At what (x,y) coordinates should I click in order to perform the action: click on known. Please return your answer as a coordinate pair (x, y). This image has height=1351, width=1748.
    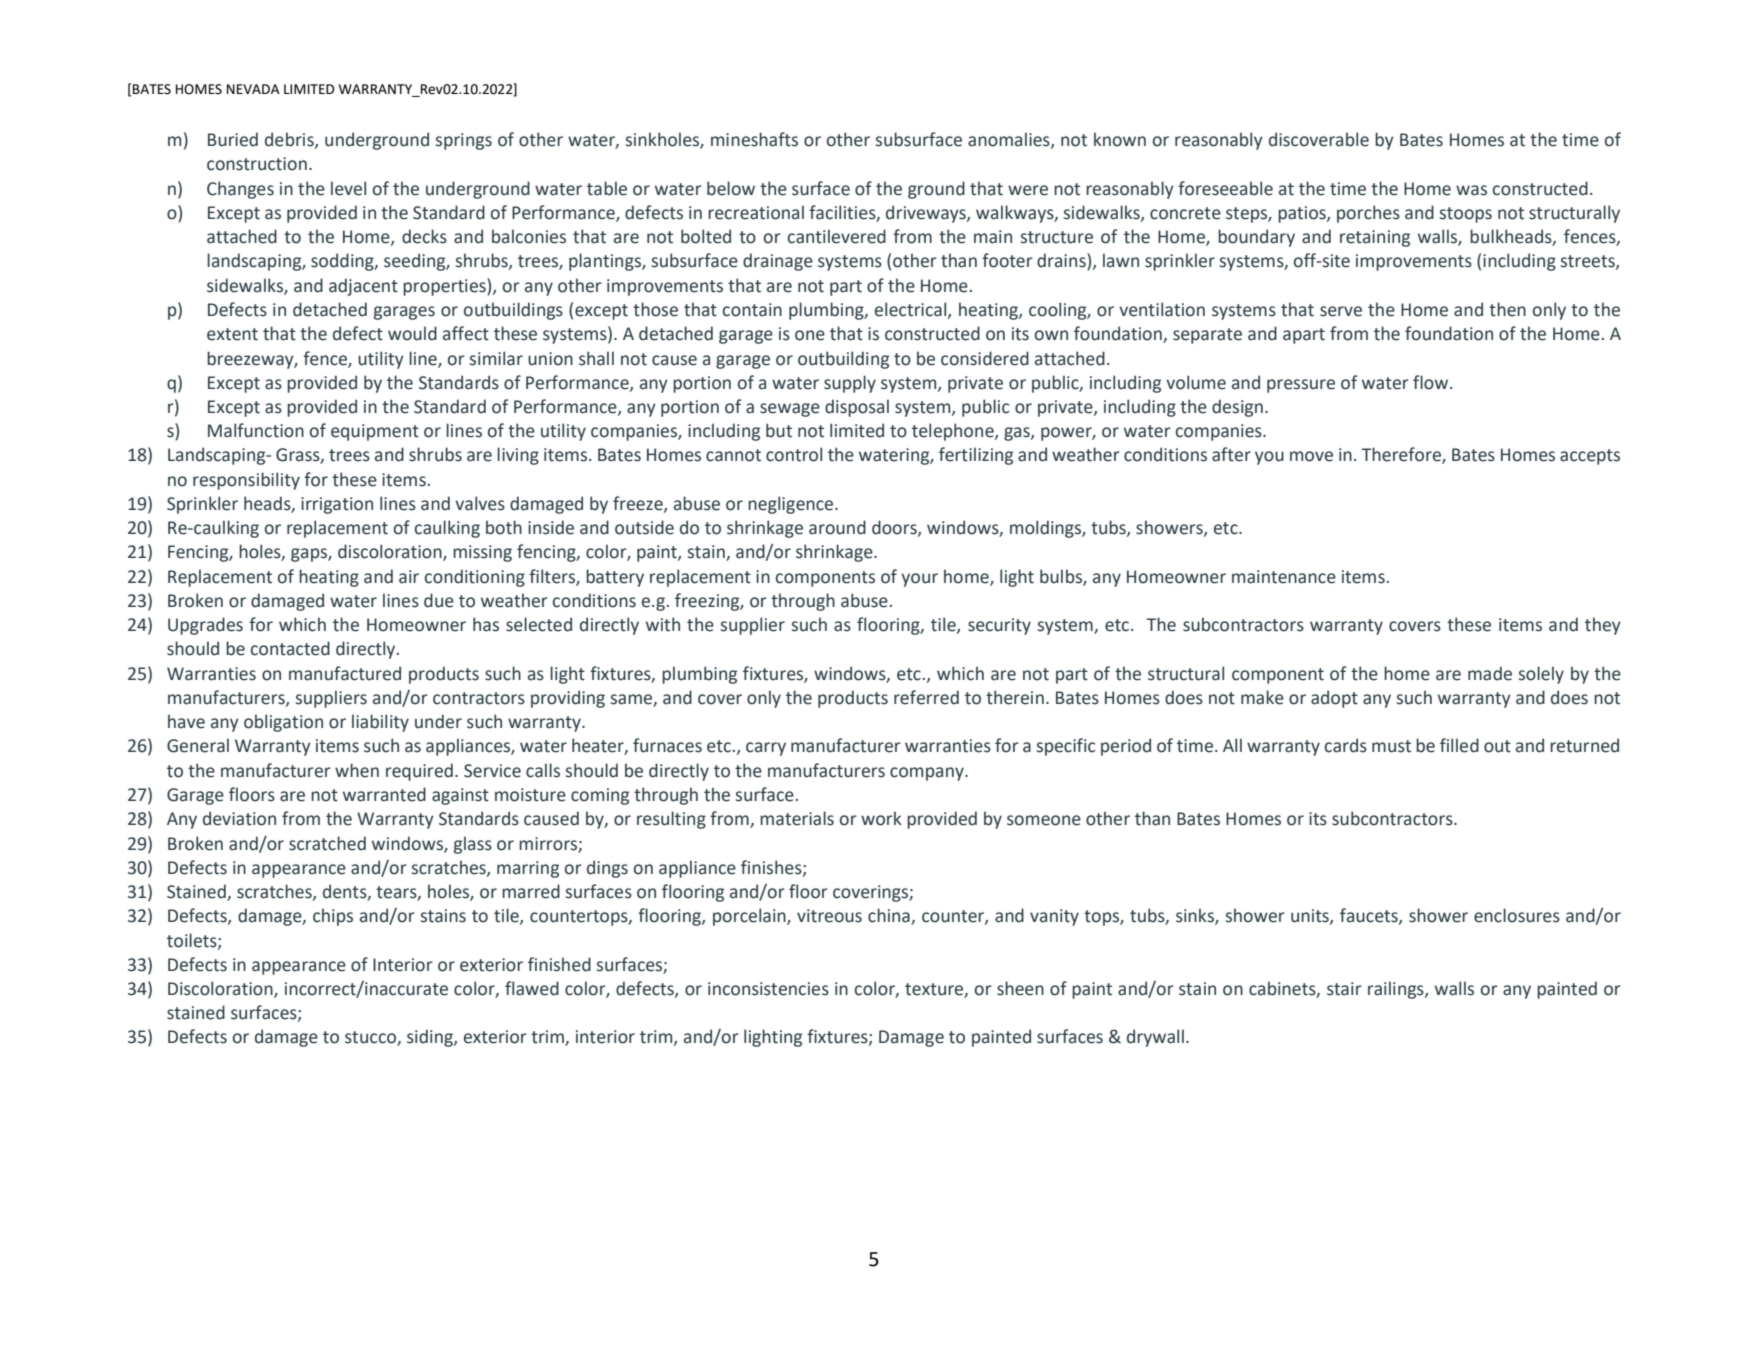
    Looking at the image, I should click on (1120, 139).
